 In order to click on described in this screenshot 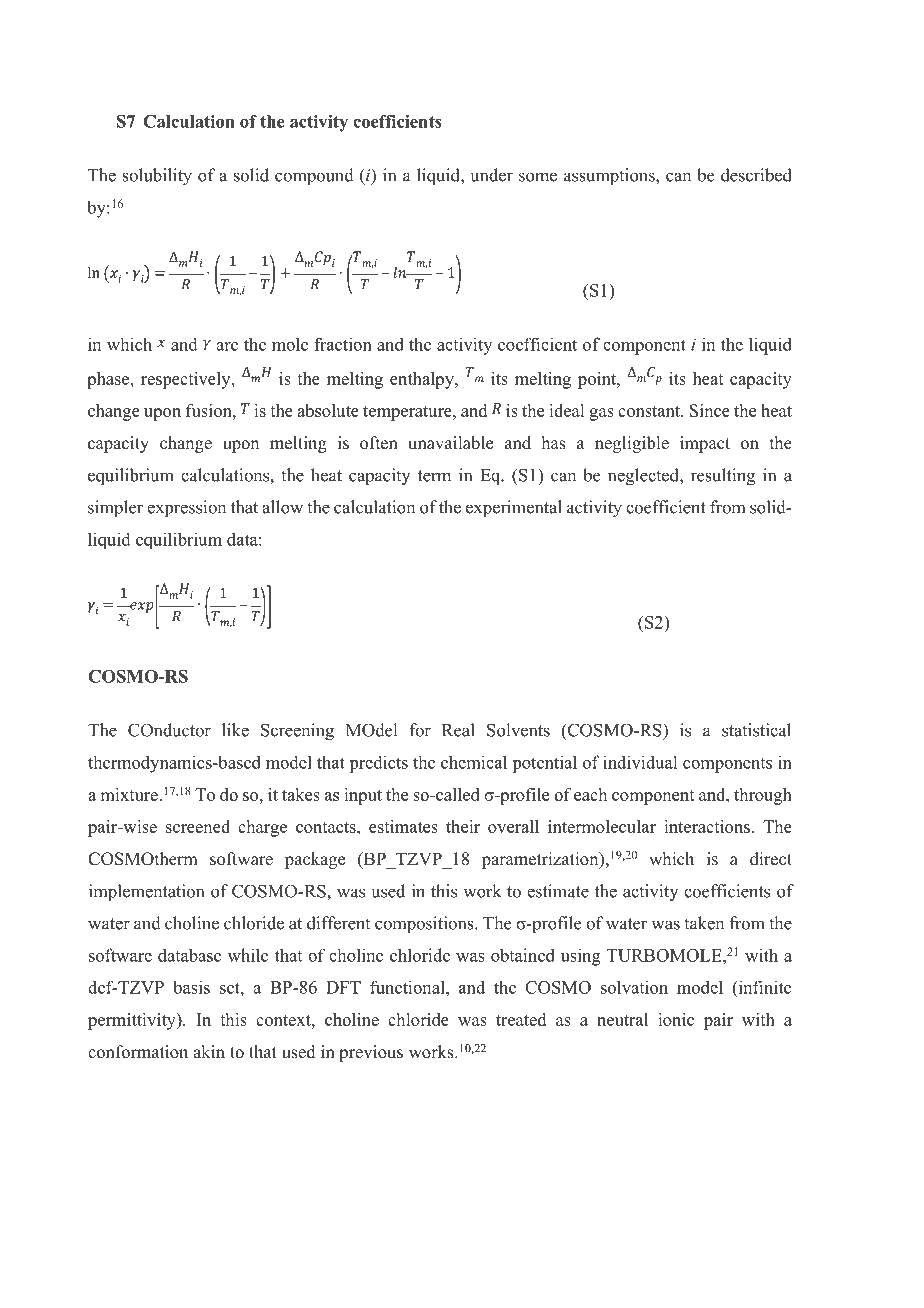, I will do `click(756, 175)`.
